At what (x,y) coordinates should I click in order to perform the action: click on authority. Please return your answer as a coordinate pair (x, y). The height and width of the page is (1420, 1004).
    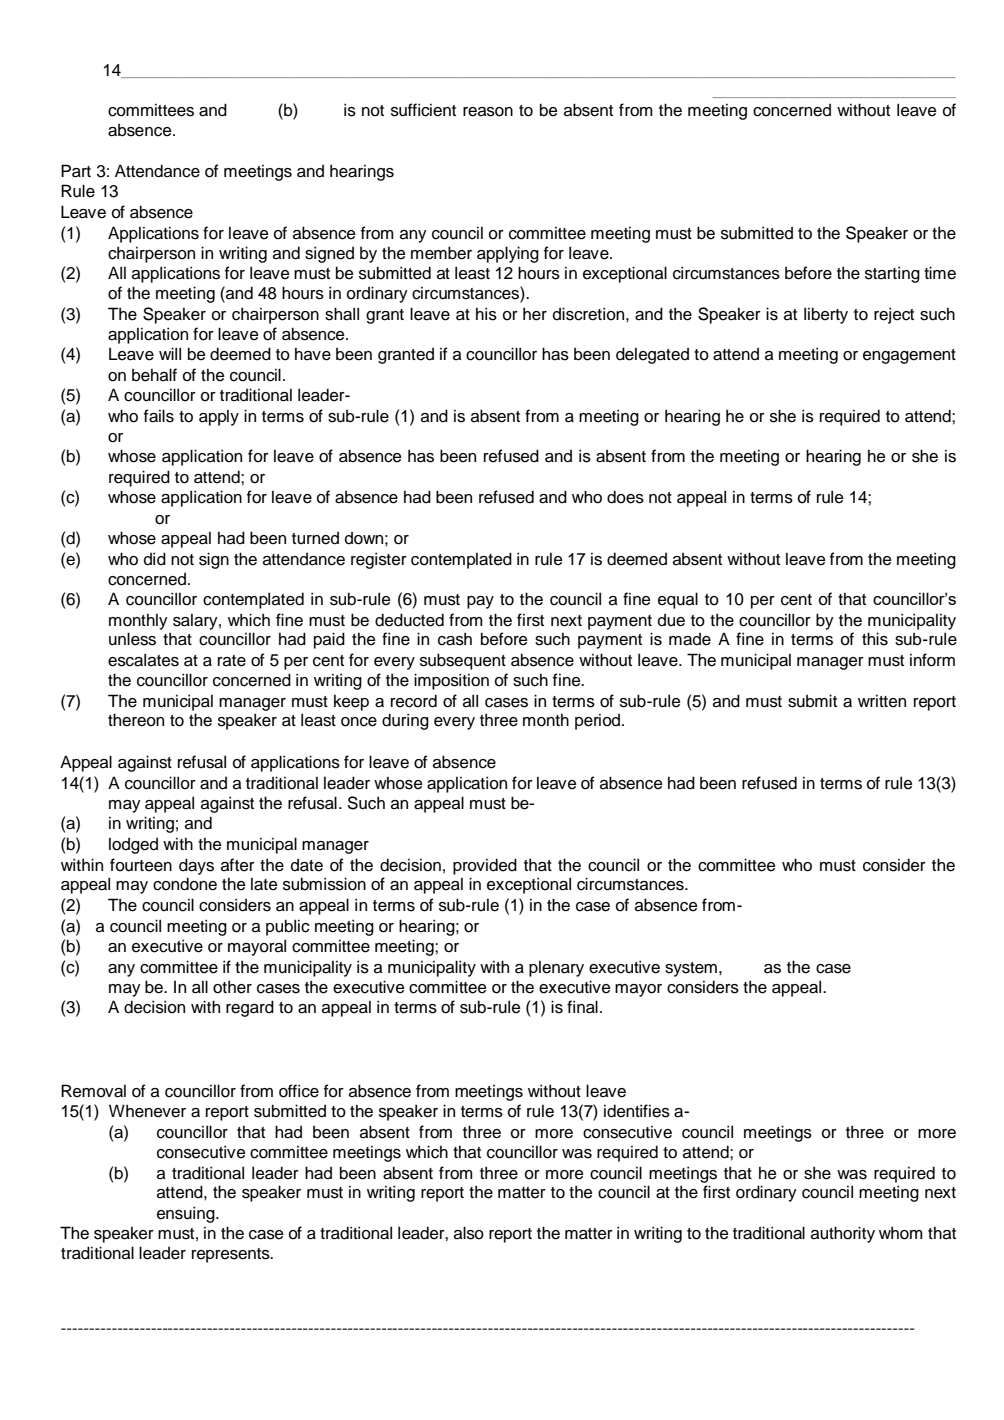
    Looking at the image, I should click on (843, 1234).
